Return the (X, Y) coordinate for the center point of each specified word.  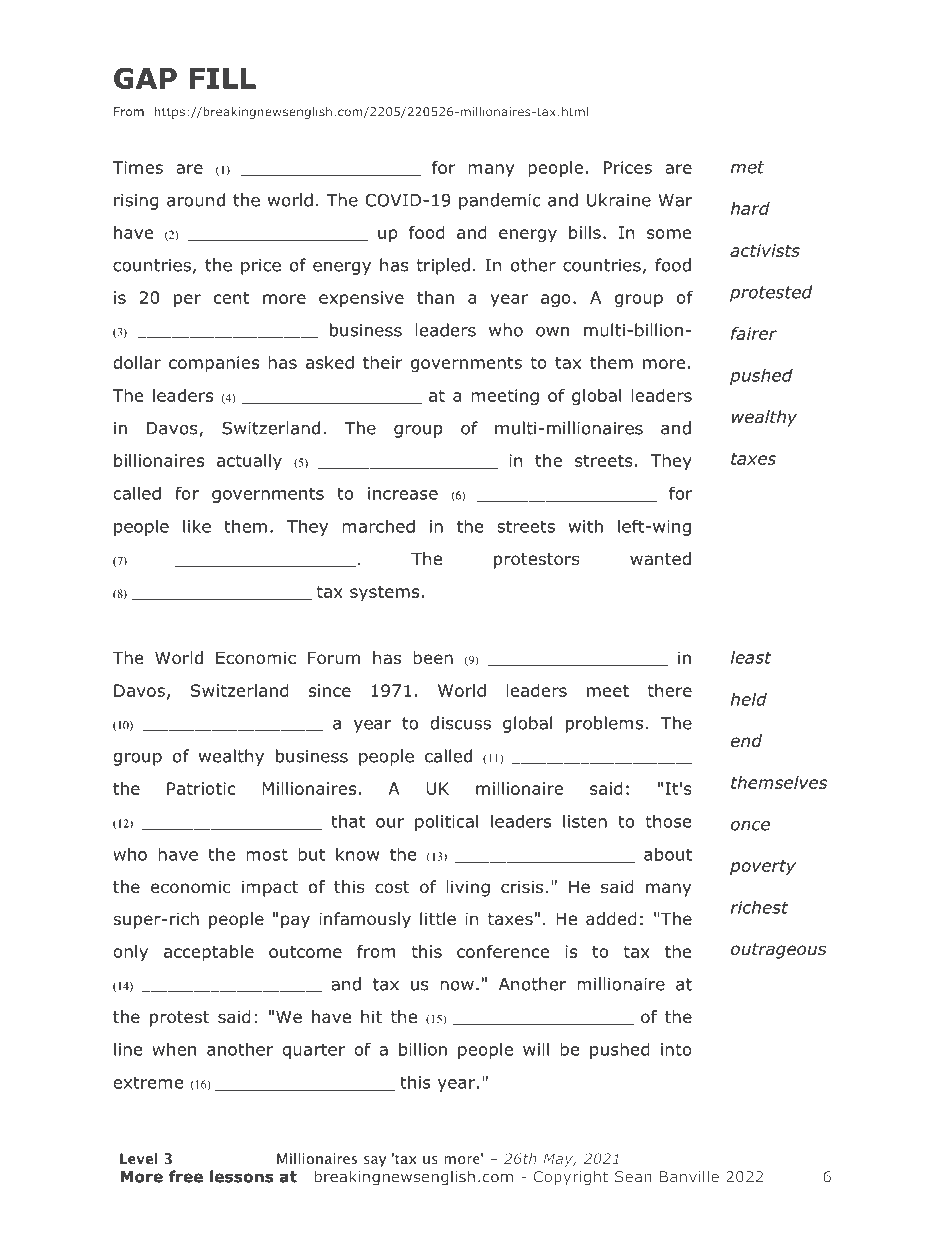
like (197, 526)
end (746, 741)
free (186, 1176)
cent (231, 298)
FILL (223, 78)
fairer (754, 333)
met (748, 167)
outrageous (778, 951)
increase (403, 493)
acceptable (209, 953)
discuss (460, 723)
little (438, 918)
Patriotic (201, 788)
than (435, 297)
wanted (660, 559)
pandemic (500, 201)
